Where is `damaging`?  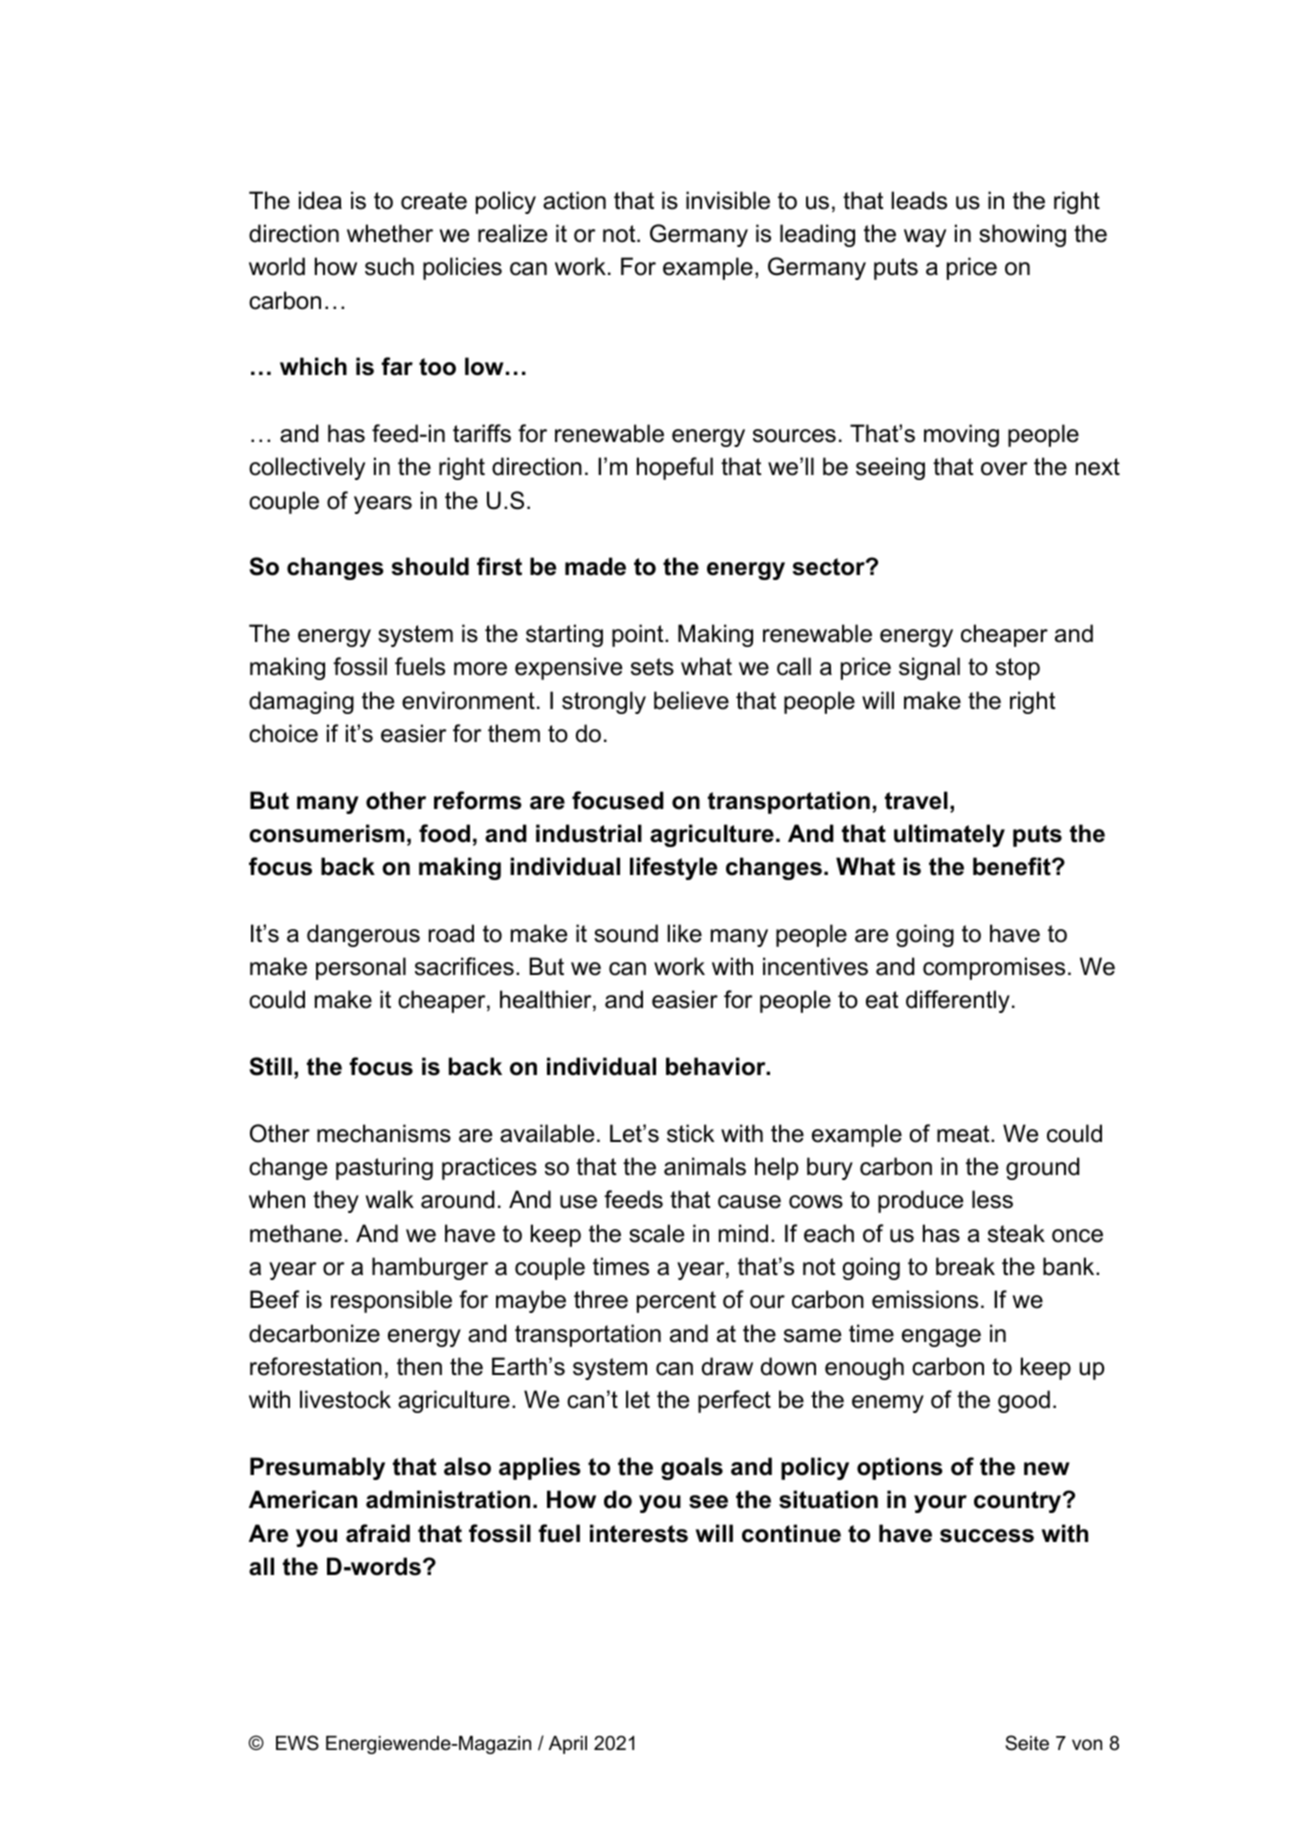
damaging is located at coordinates (301, 702).
